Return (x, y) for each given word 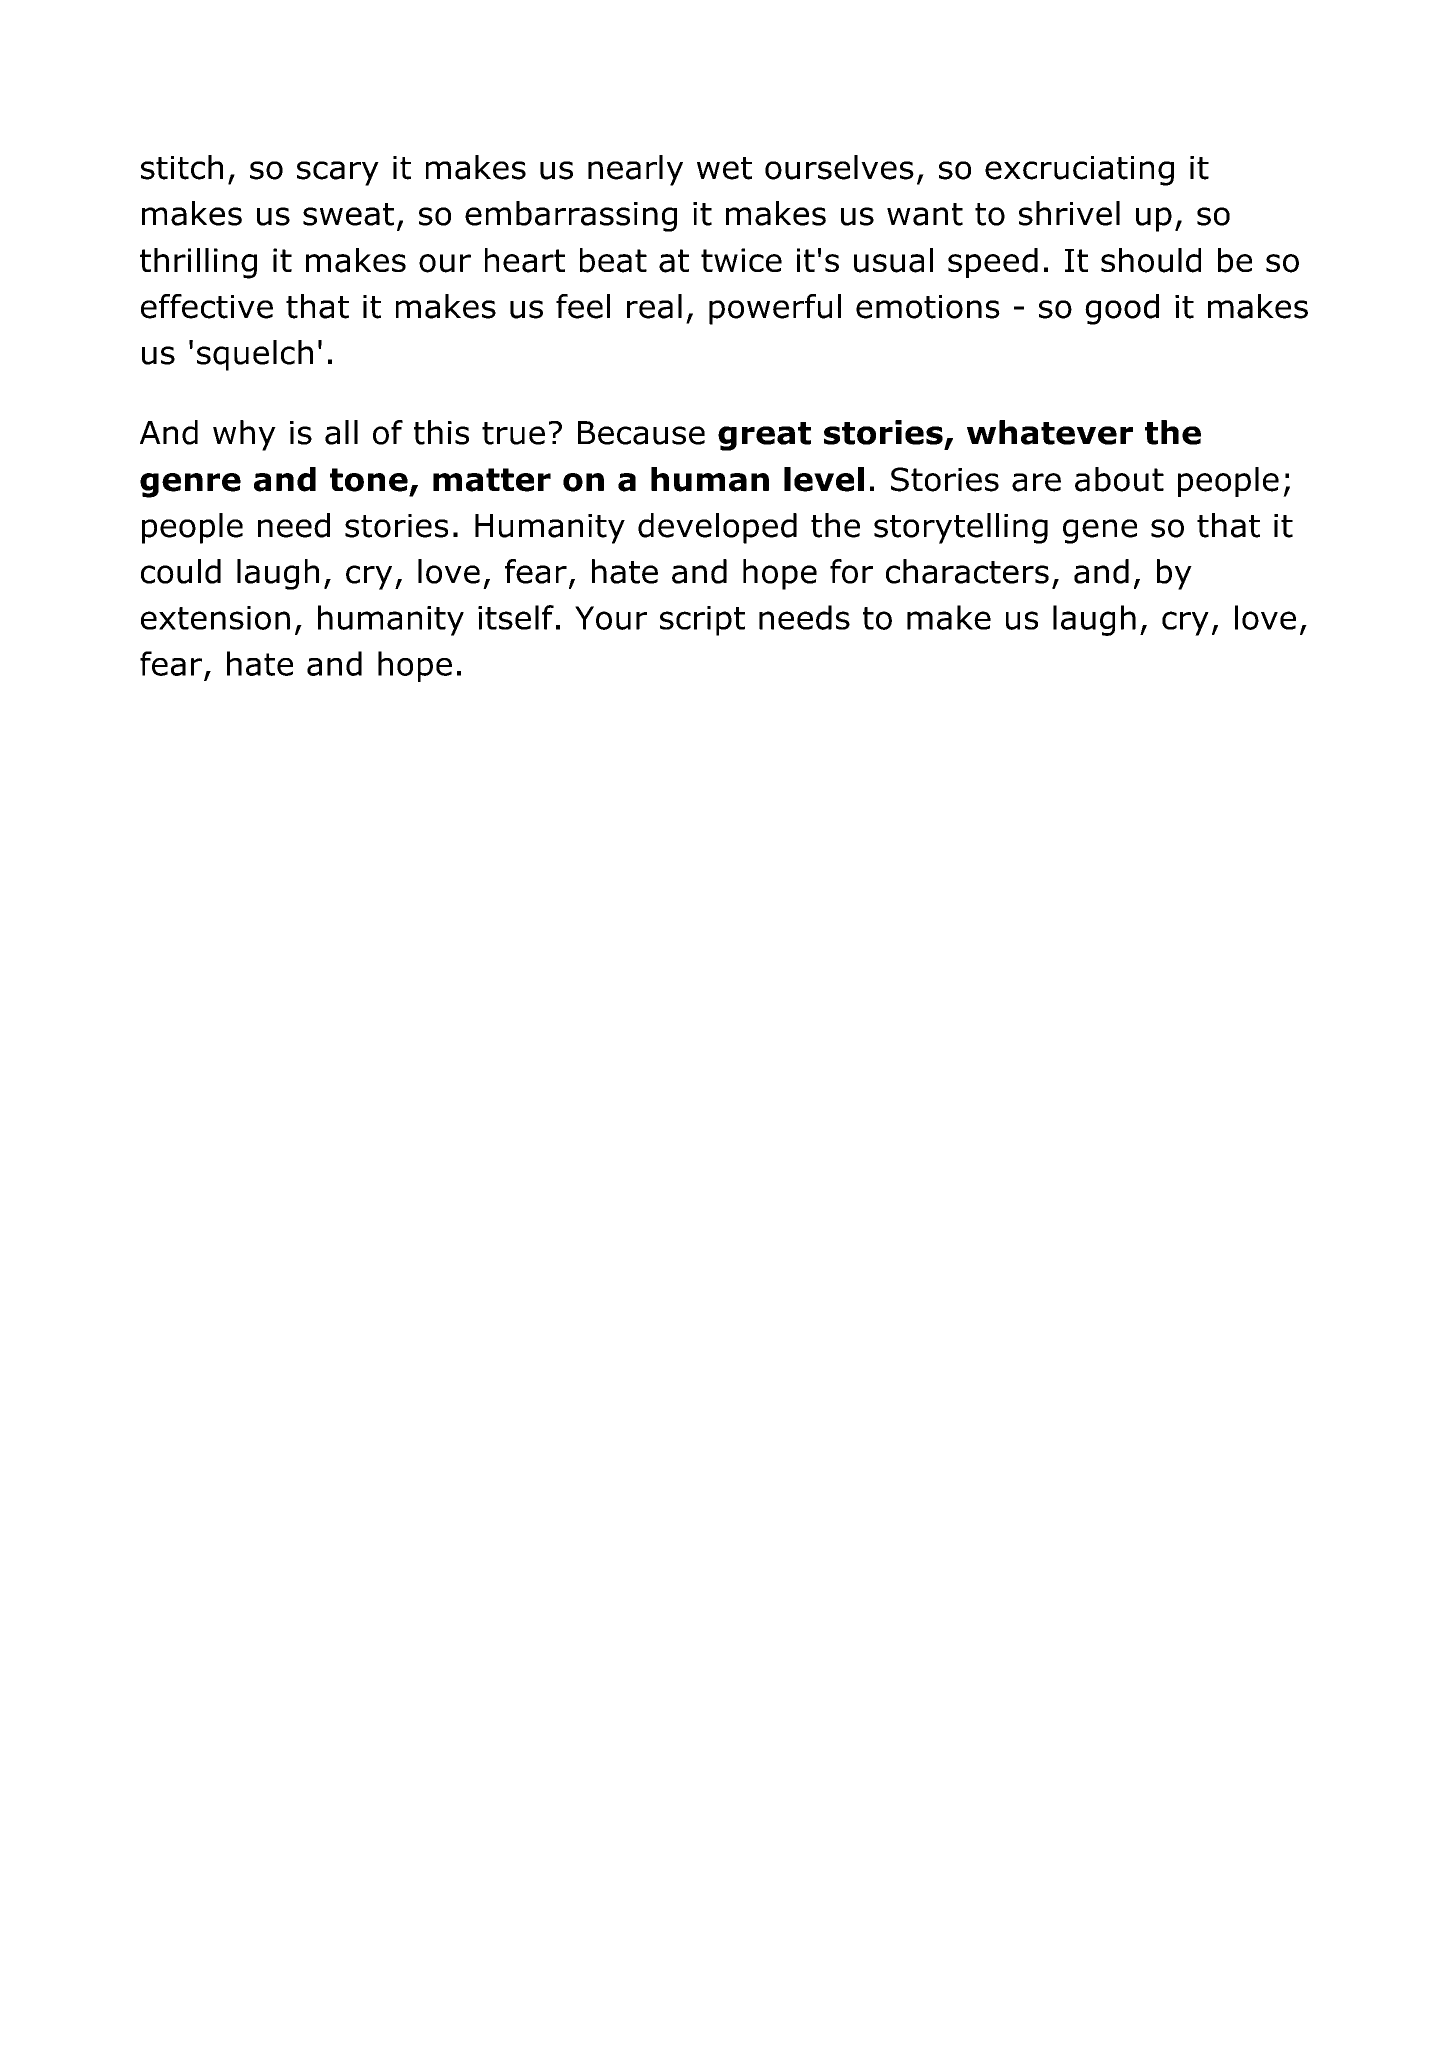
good (1122, 309)
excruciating (1079, 171)
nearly (635, 170)
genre (190, 485)
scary (338, 173)
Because (641, 433)
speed (993, 263)
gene (1100, 531)
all (341, 432)
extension (215, 618)
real (654, 306)
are (1036, 482)
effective (207, 306)
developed (717, 528)
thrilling (198, 263)
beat (613, 260)
